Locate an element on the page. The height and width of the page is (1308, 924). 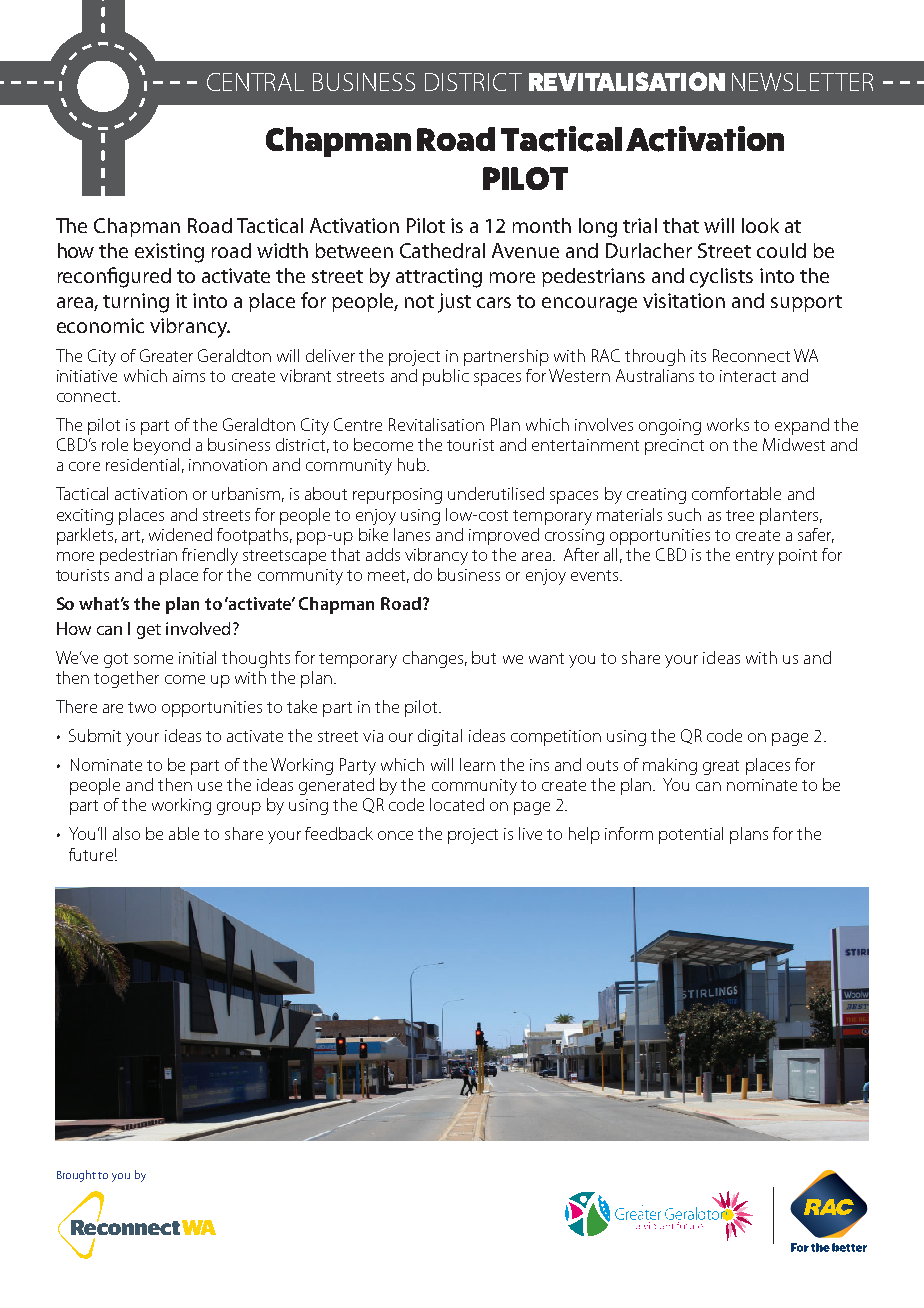
inform is located at coordinates (629, 833).
